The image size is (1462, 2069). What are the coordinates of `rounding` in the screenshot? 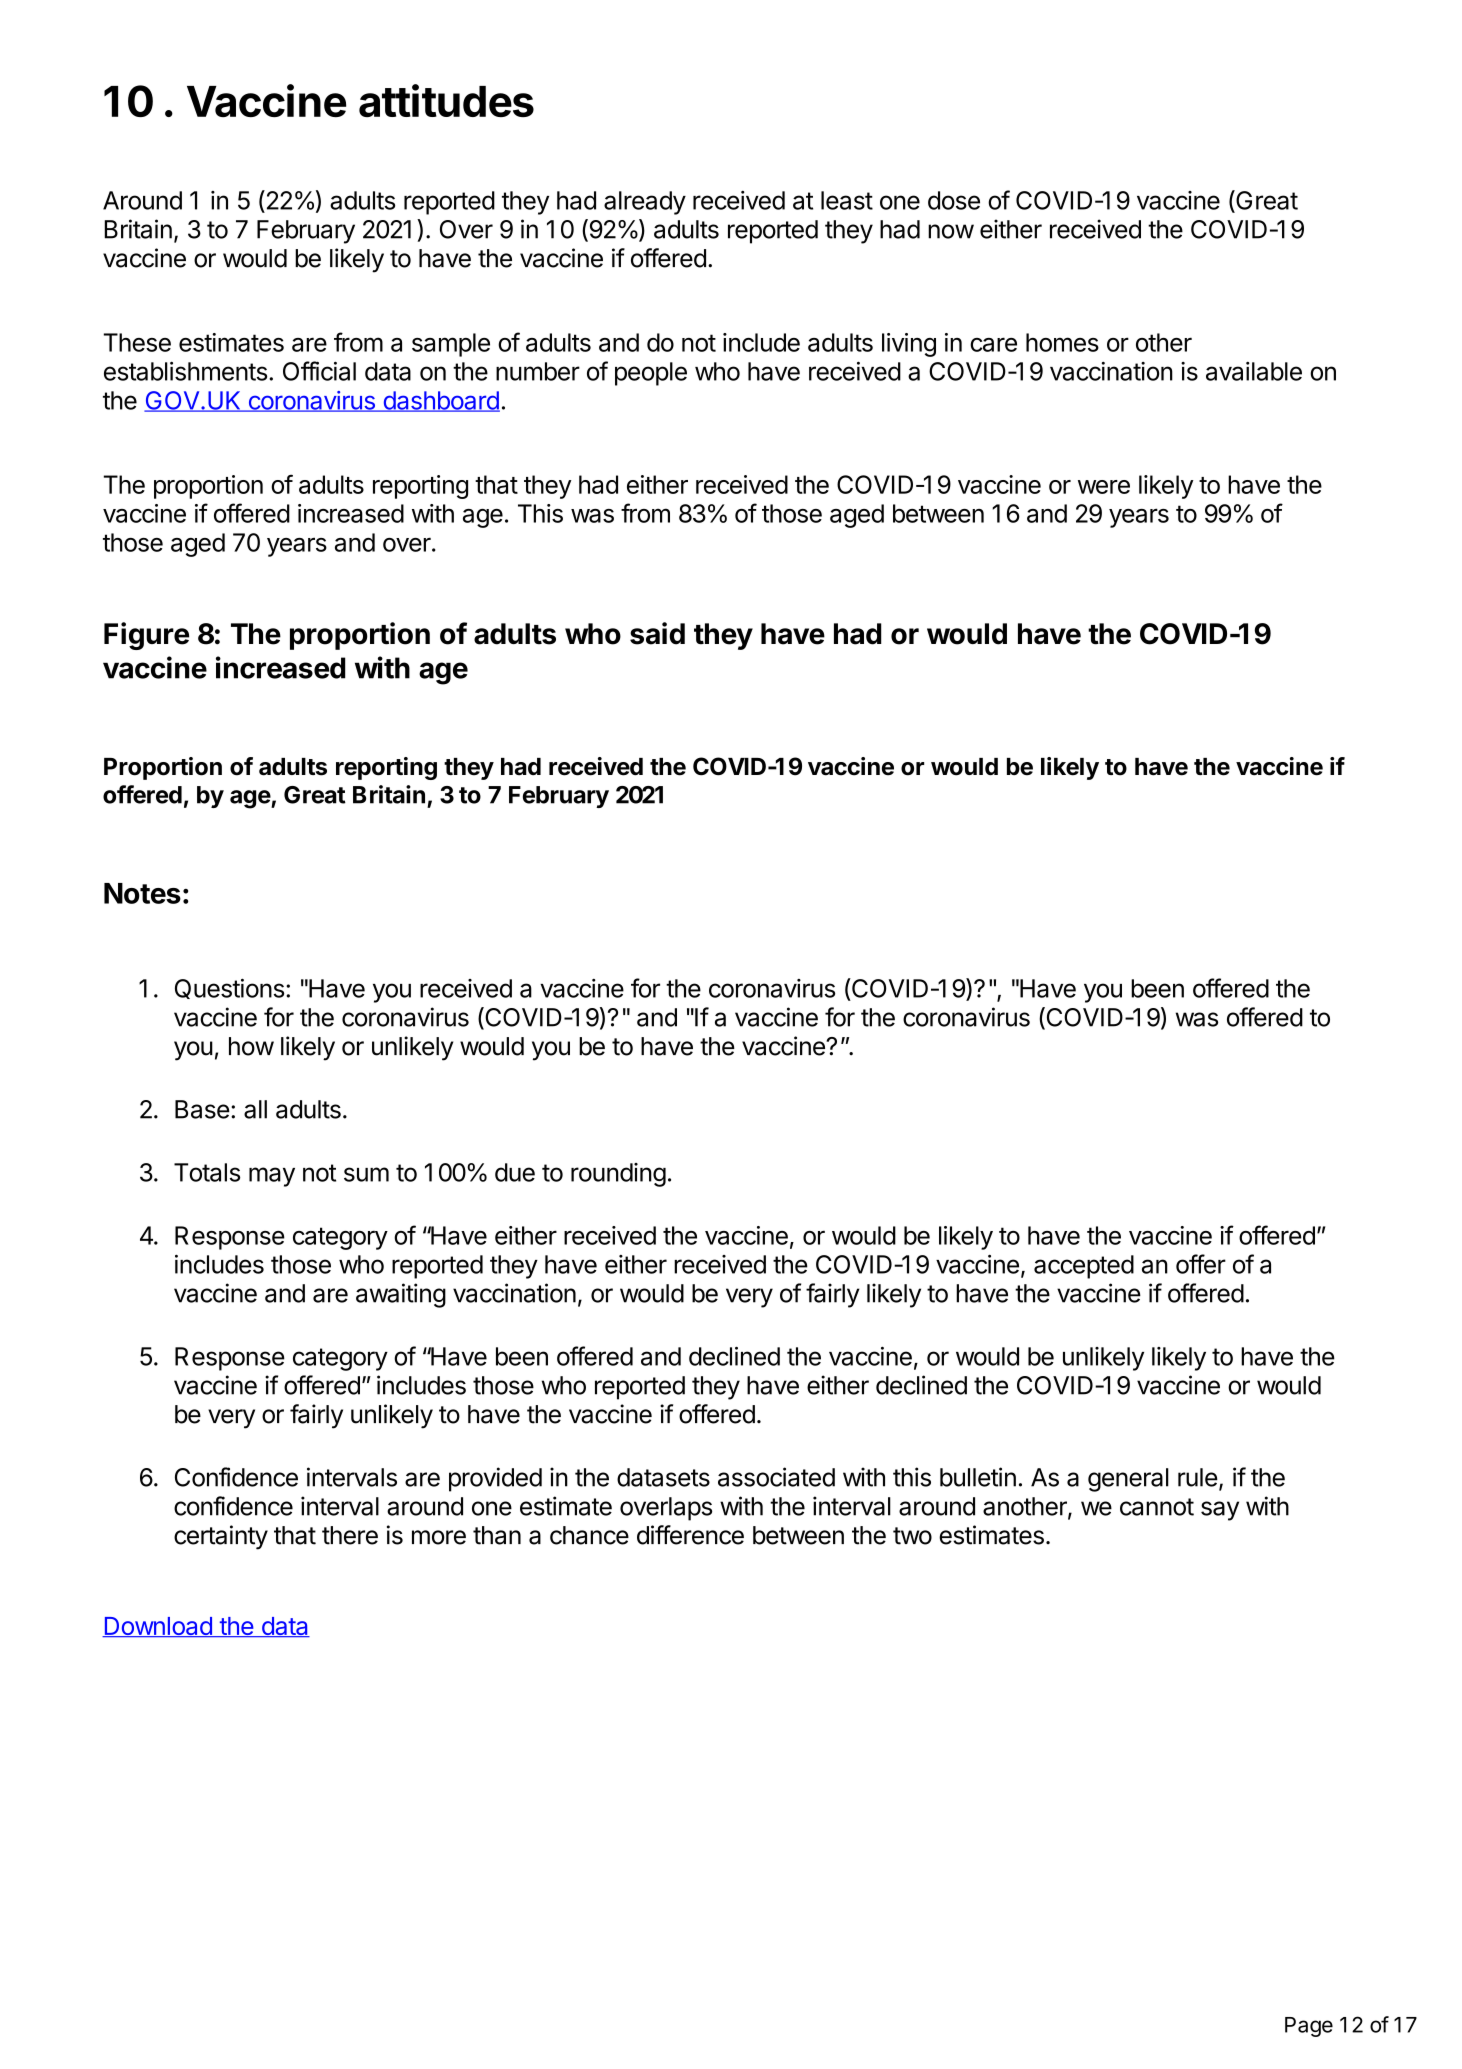 It's located at (618, 1175).
